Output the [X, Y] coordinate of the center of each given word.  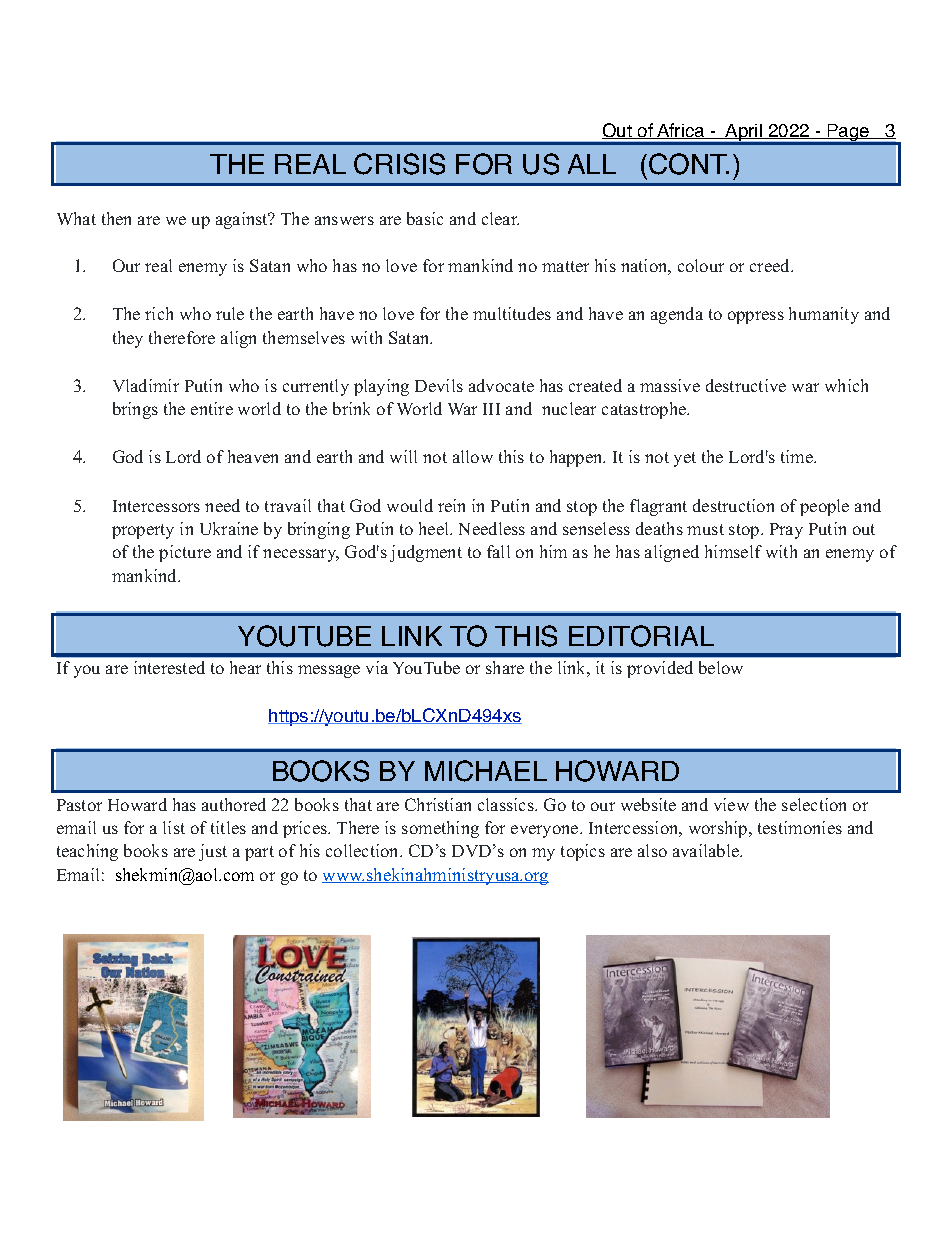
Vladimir [146, 385]
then [116, 218]
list [174, 827]
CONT [689, 164]
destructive [746, 385]
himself [733, 551]
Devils [439, 385]
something [440, 829]
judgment [426, 553]
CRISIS [399, 164]
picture [185, 553]
